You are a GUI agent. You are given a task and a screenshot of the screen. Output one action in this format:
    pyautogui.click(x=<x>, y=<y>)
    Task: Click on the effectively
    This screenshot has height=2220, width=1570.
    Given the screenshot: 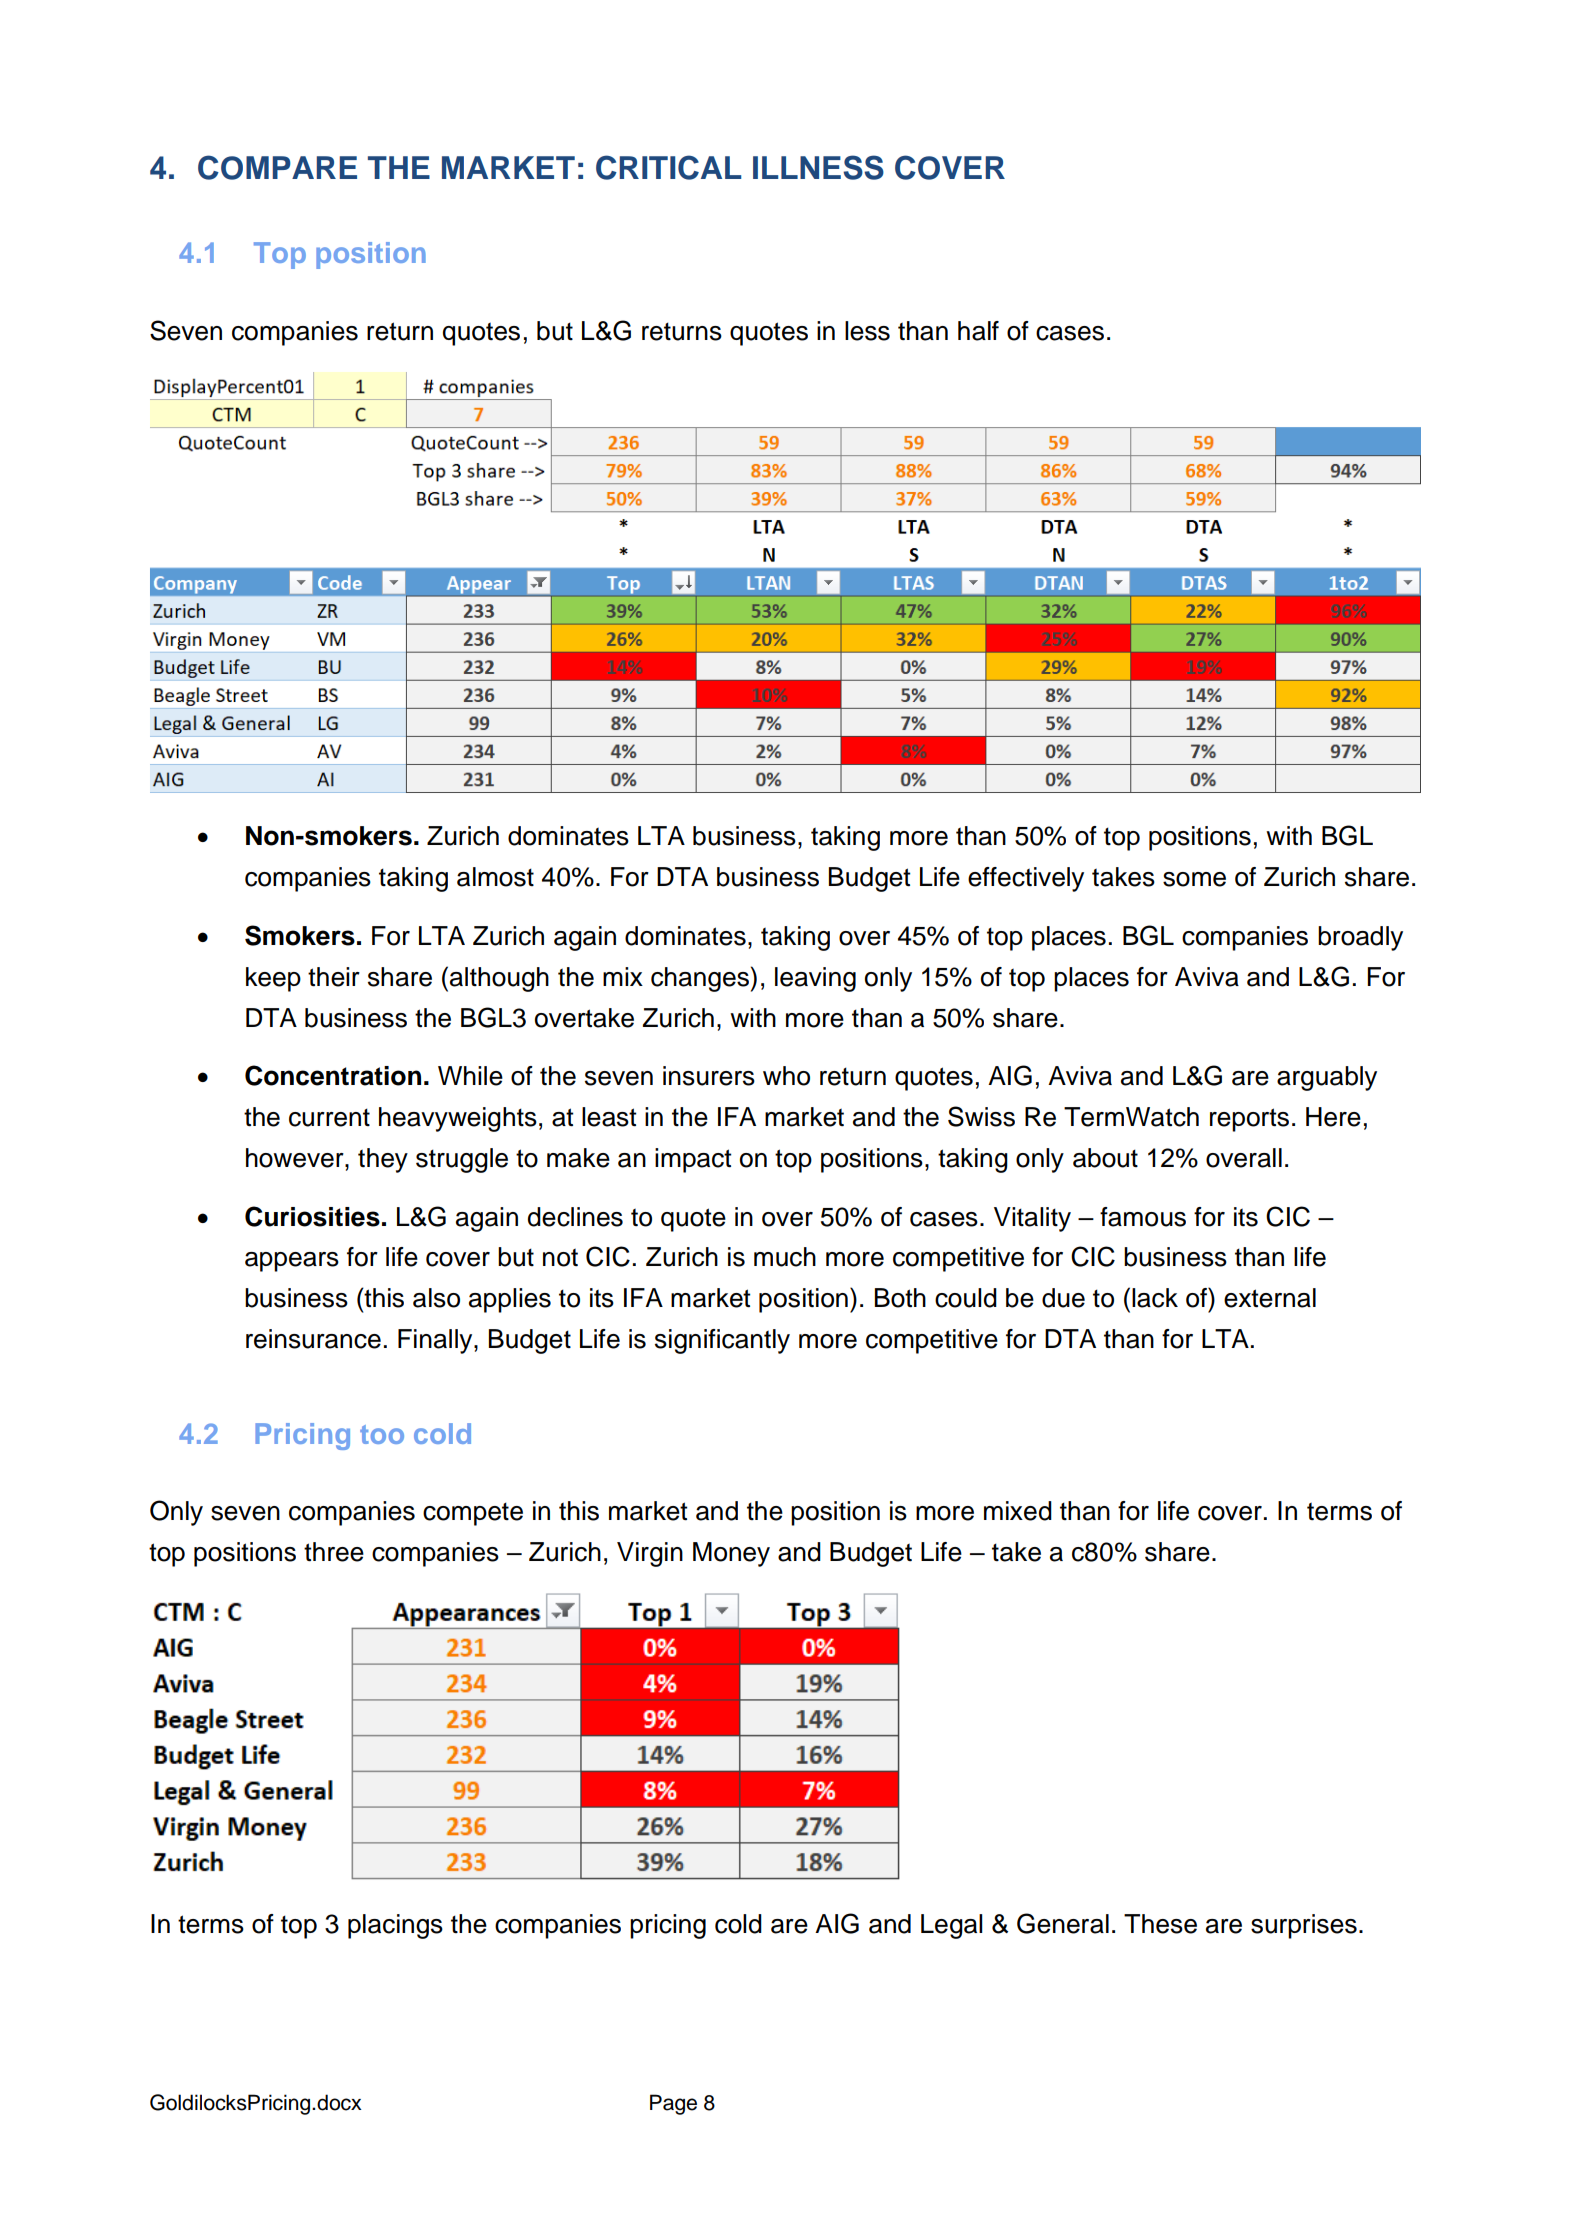 What is the action you would take?
    pyautogui.click(x=1026, y=879)
